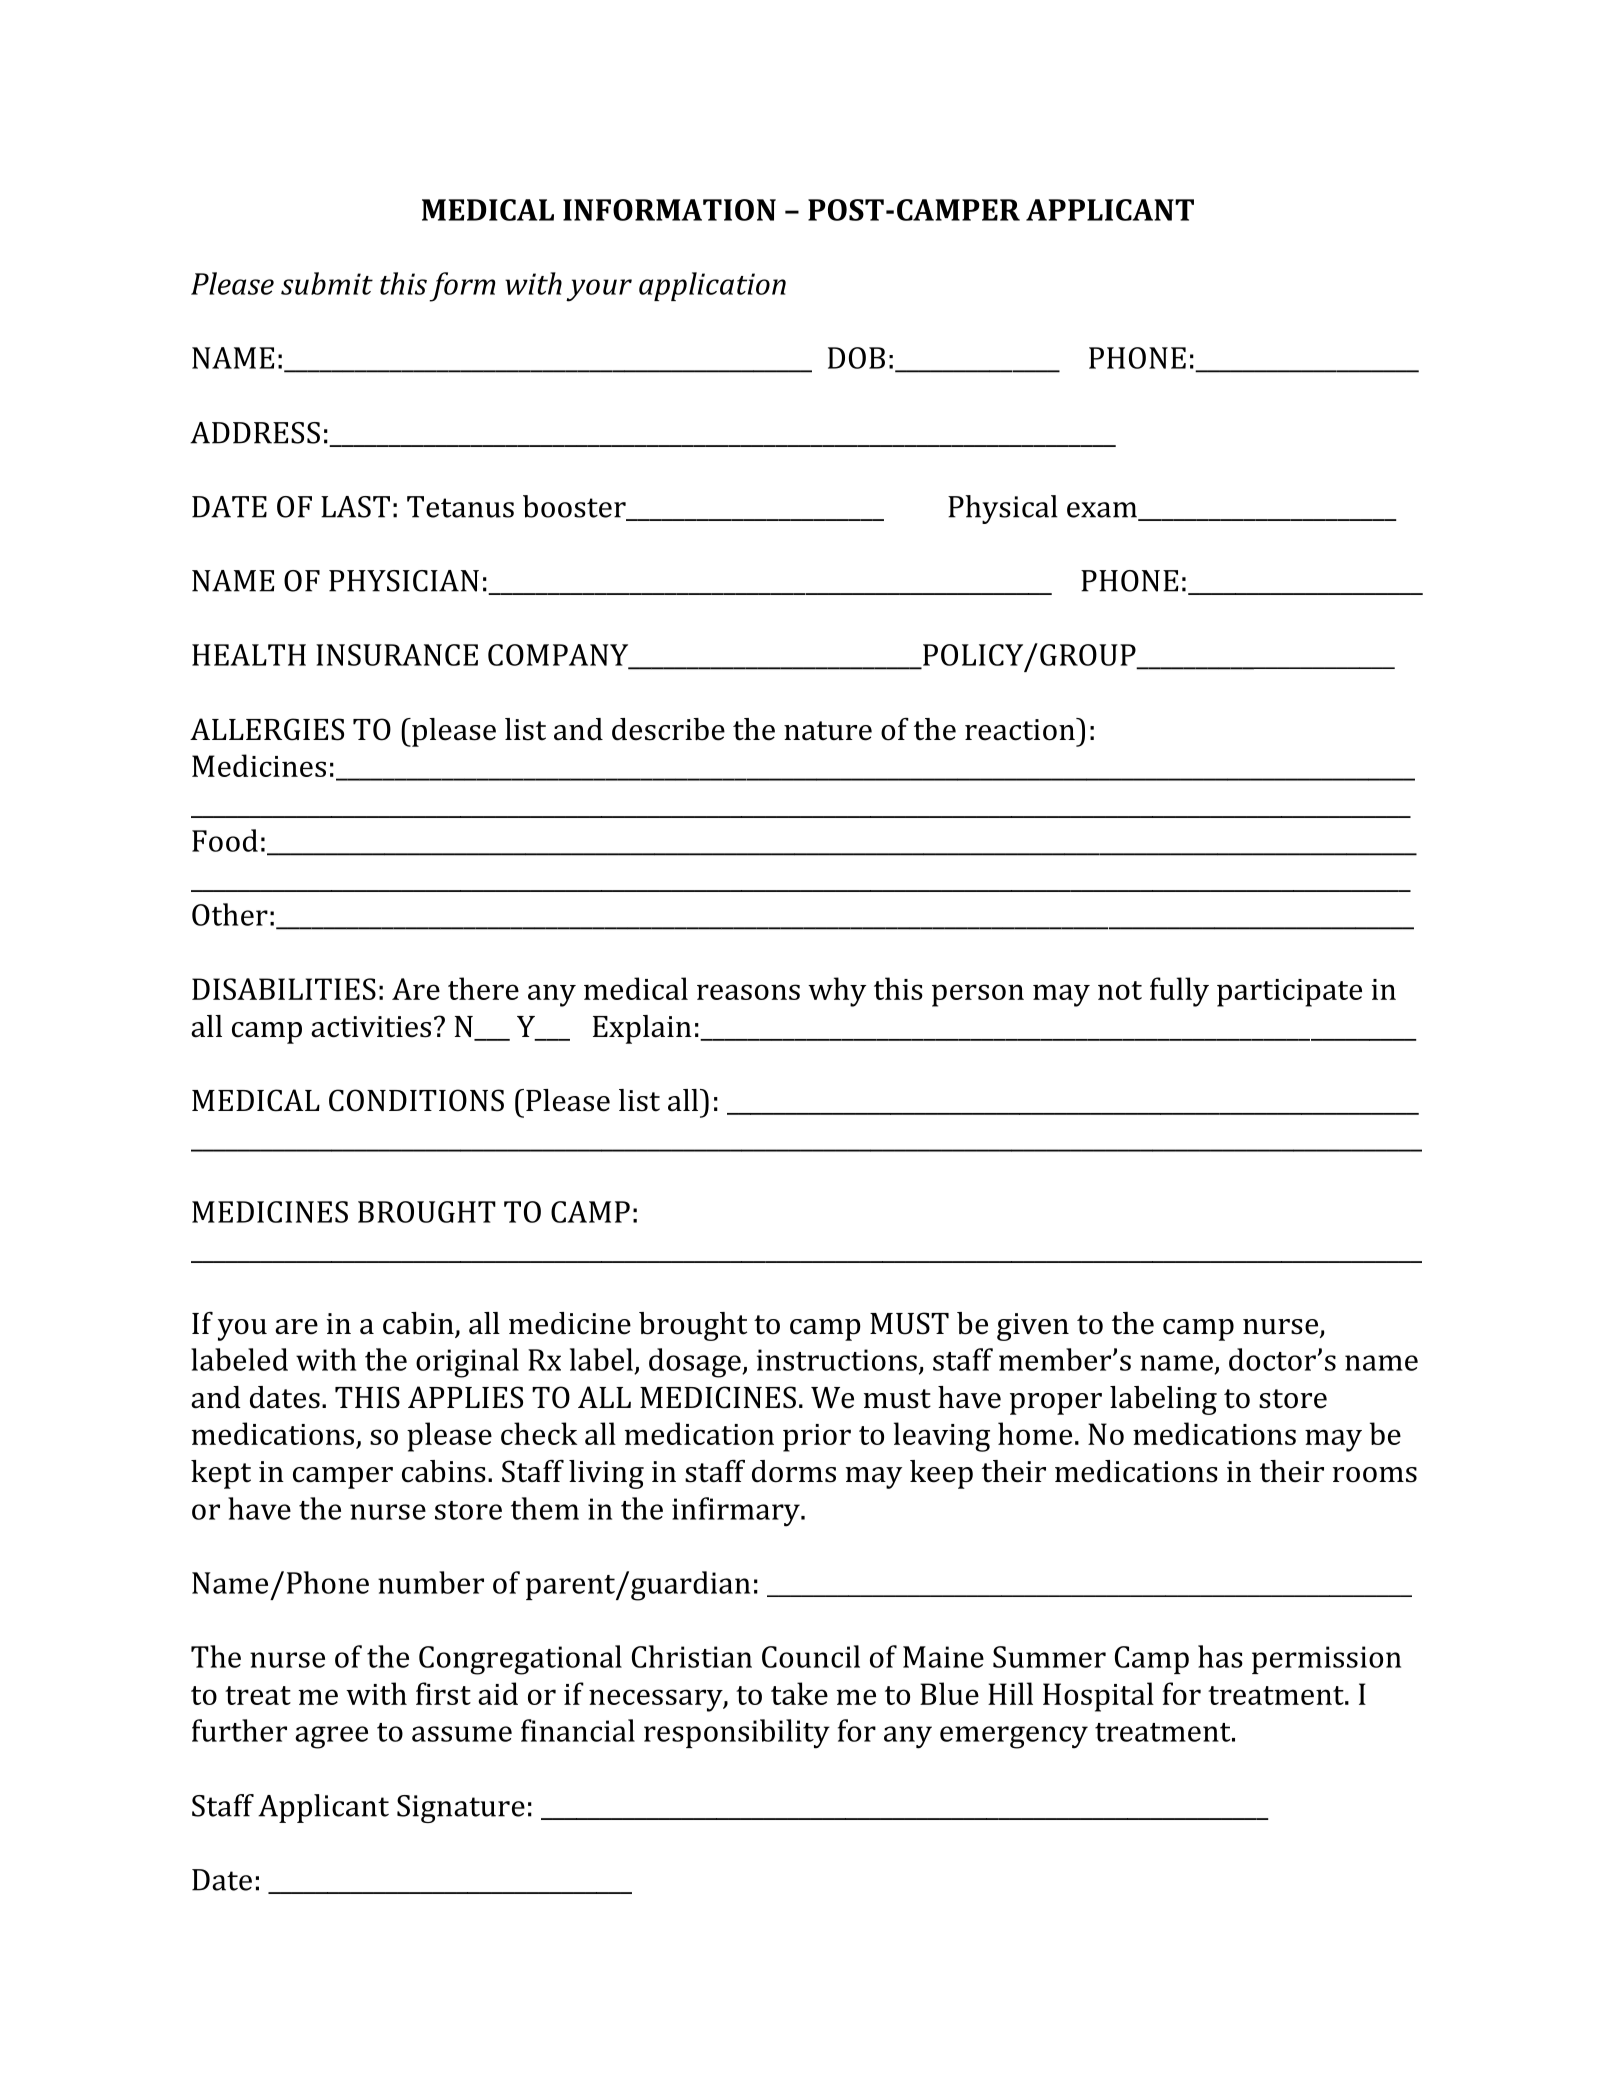 This document has width=1614, height=2089. Describe the element at coordinates (1003, 509) in the document. I see `Physical` at that location.
